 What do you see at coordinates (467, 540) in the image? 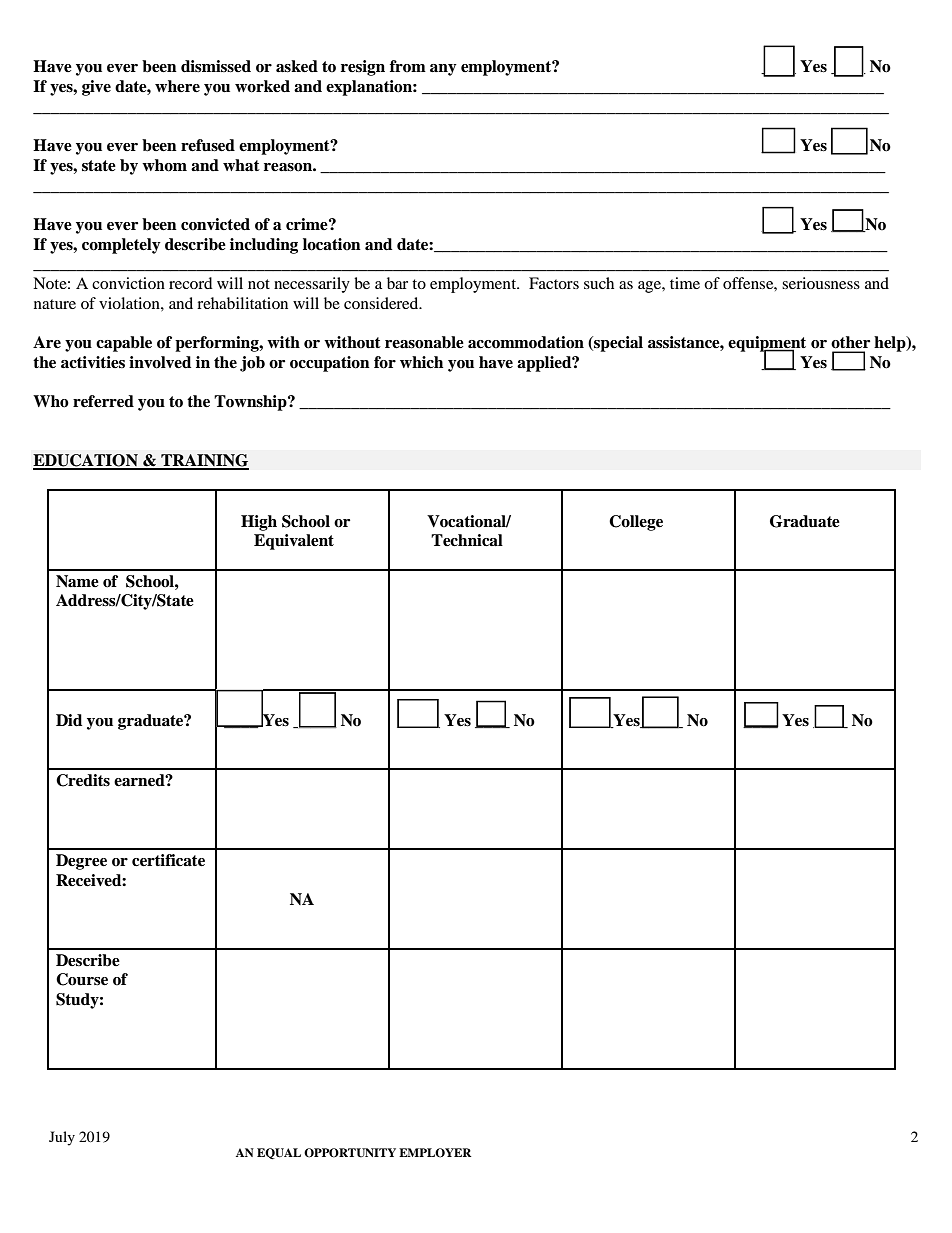
I see `Technical` at bounding box center [467, 540].
